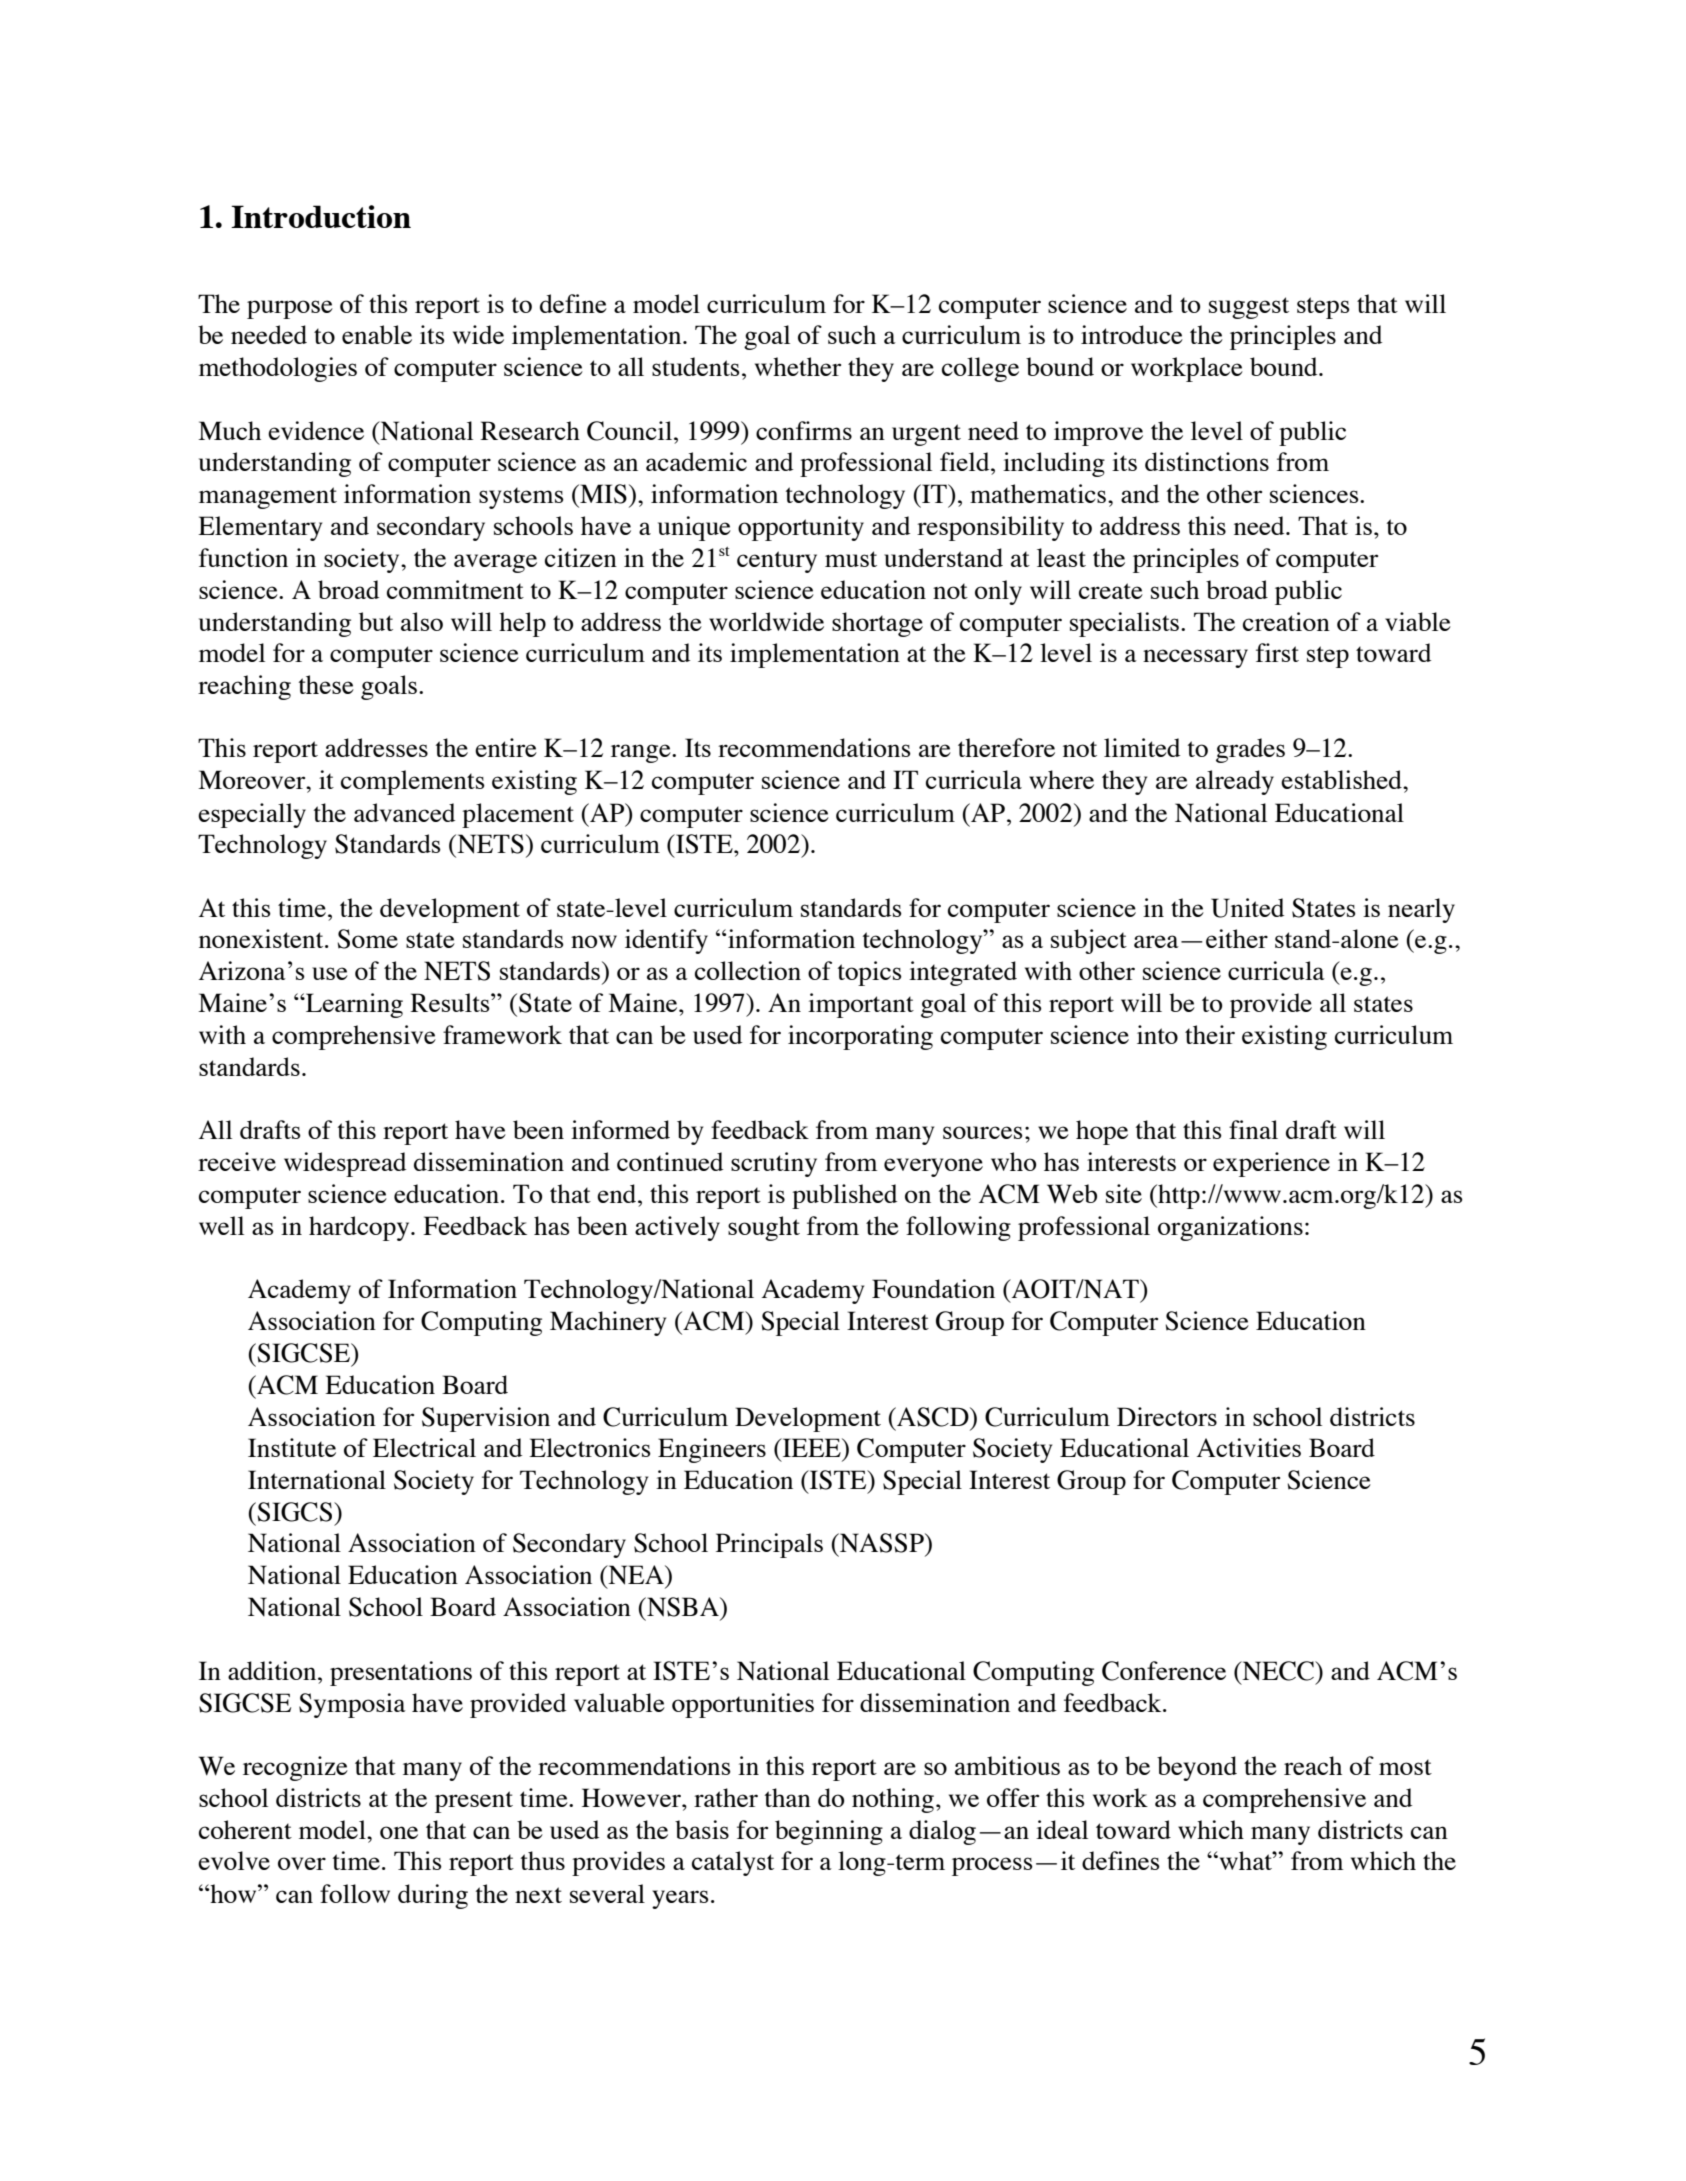 The image size is (1686, 2181). I want to click on incorporating, so click(860, 1037).
